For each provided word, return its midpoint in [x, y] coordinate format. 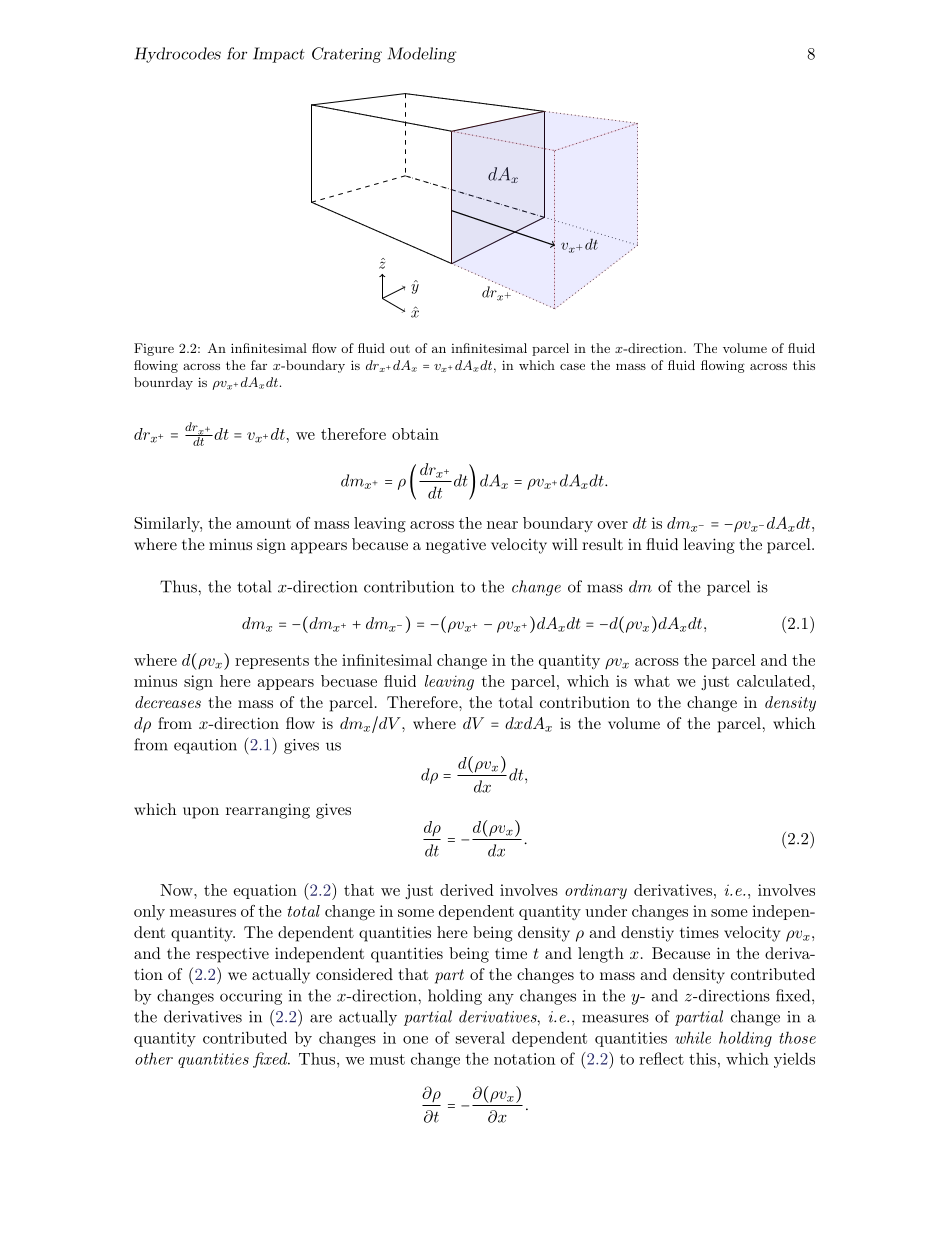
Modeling [422, 55]
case [572, 366]
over [612, 525]
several [480, 1037]
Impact [279, 55]
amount [263, 523]
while [693, 1037]
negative [456, 546]
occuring [251, 997]
